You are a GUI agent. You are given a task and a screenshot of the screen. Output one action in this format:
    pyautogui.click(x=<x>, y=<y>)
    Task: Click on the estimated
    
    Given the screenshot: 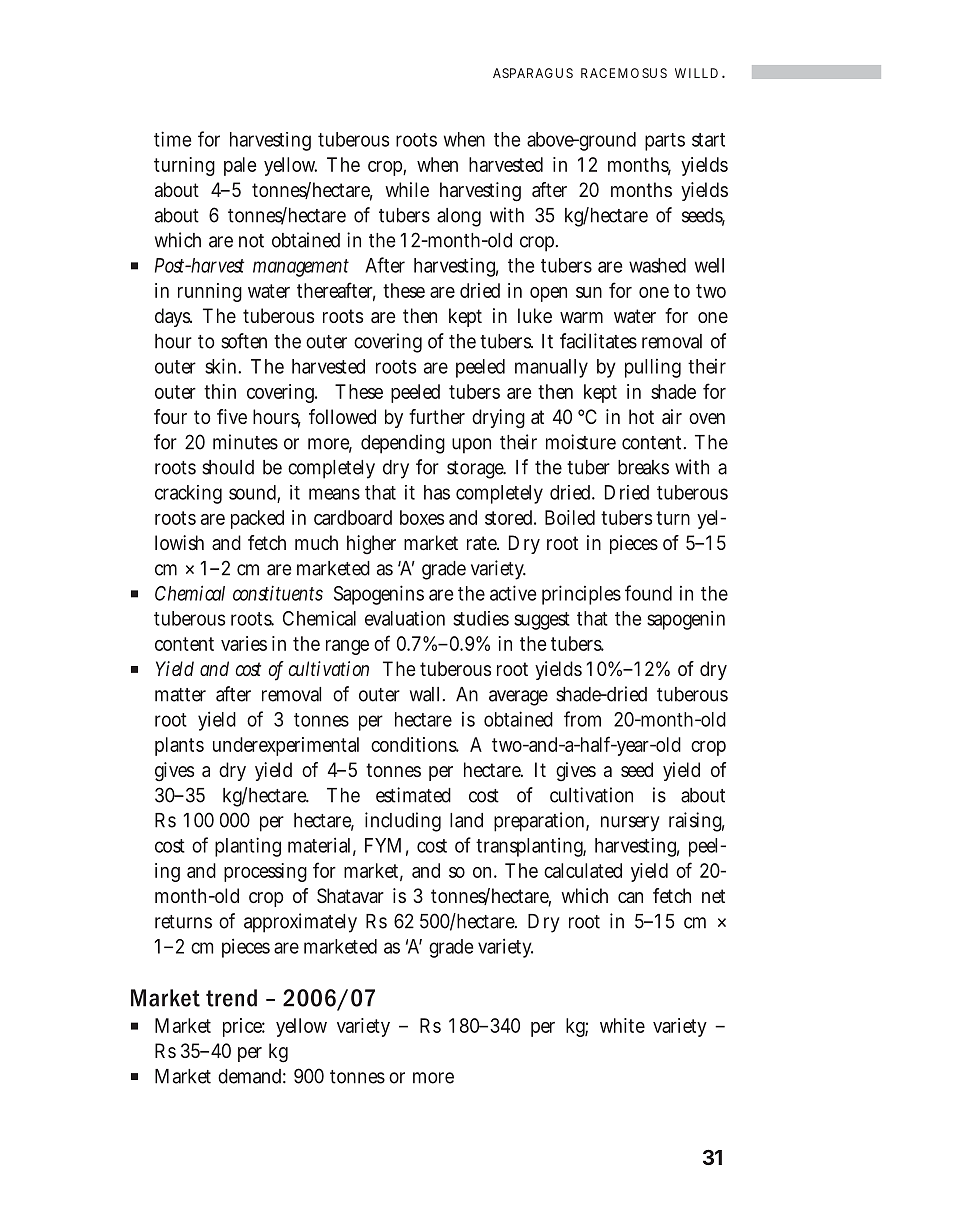 What is the action you would take?
    pyautogui.click(x=413, y=795)
